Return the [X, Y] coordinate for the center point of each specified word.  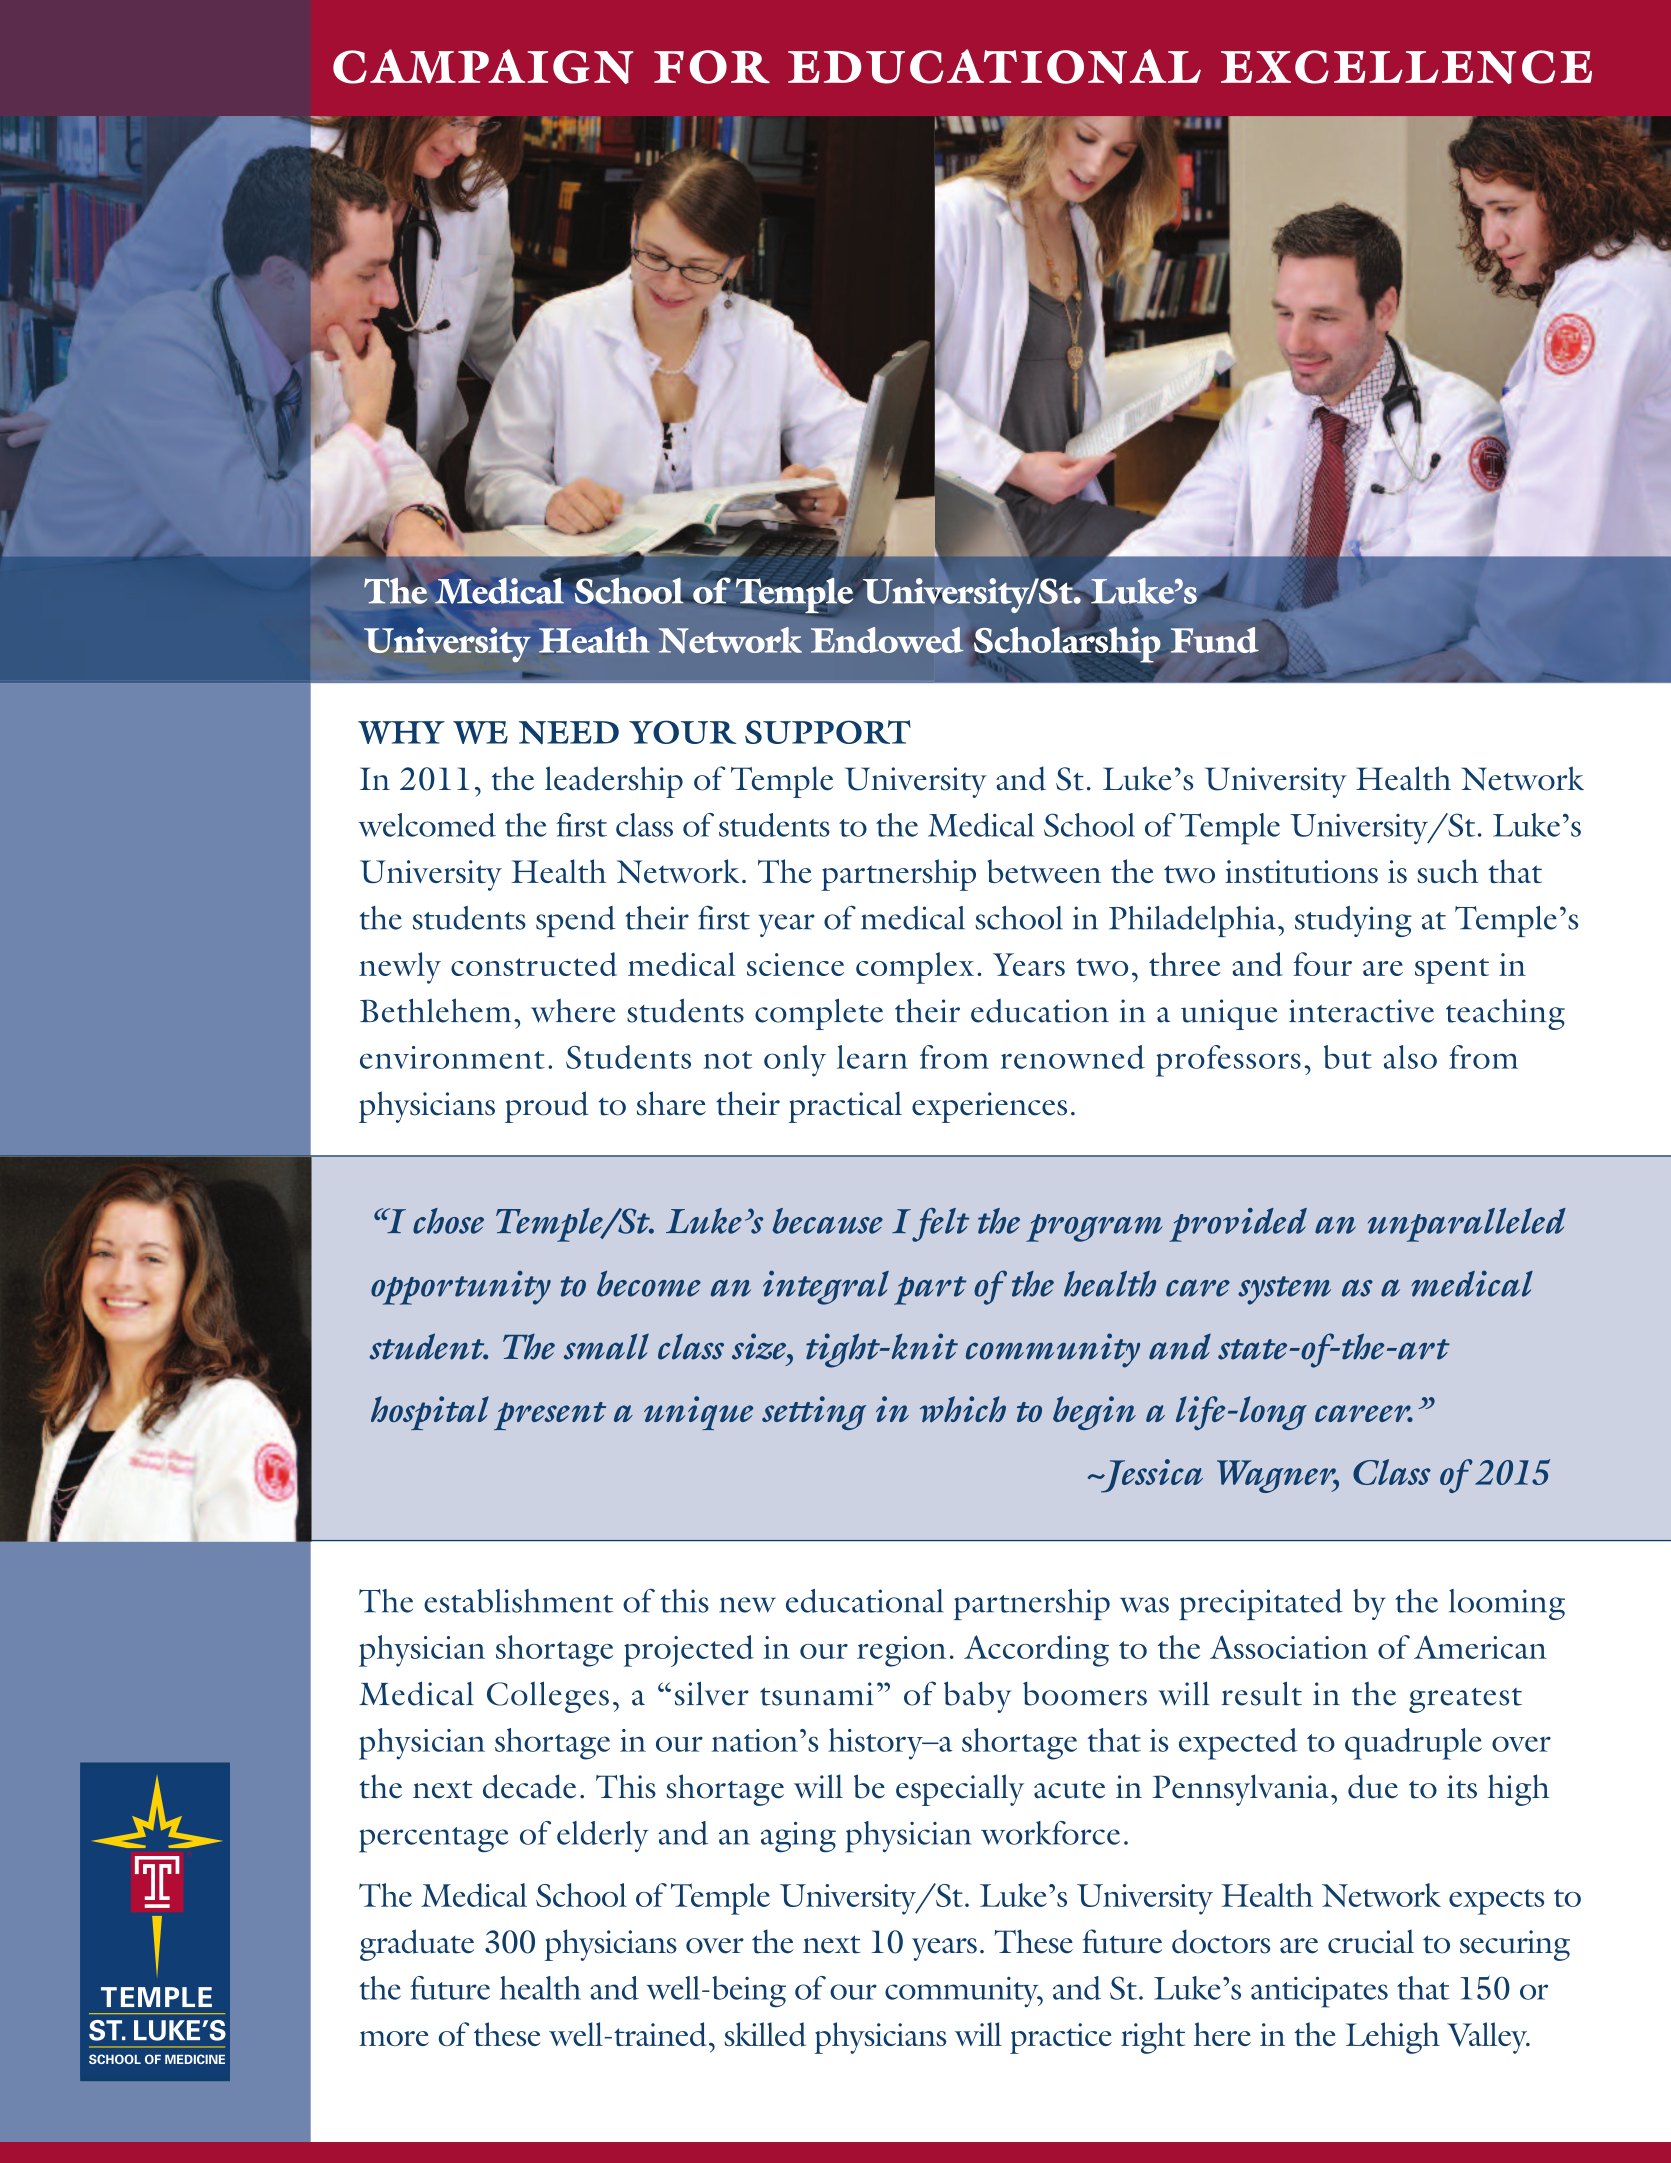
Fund [1215, 640]
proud [547, 1107]
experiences [989, 1107]
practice [1061, 2038]
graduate [417, 1945]
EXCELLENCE [1406, 67]
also [1410, 1057]
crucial [1371, 1941]
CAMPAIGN [483, 66]
